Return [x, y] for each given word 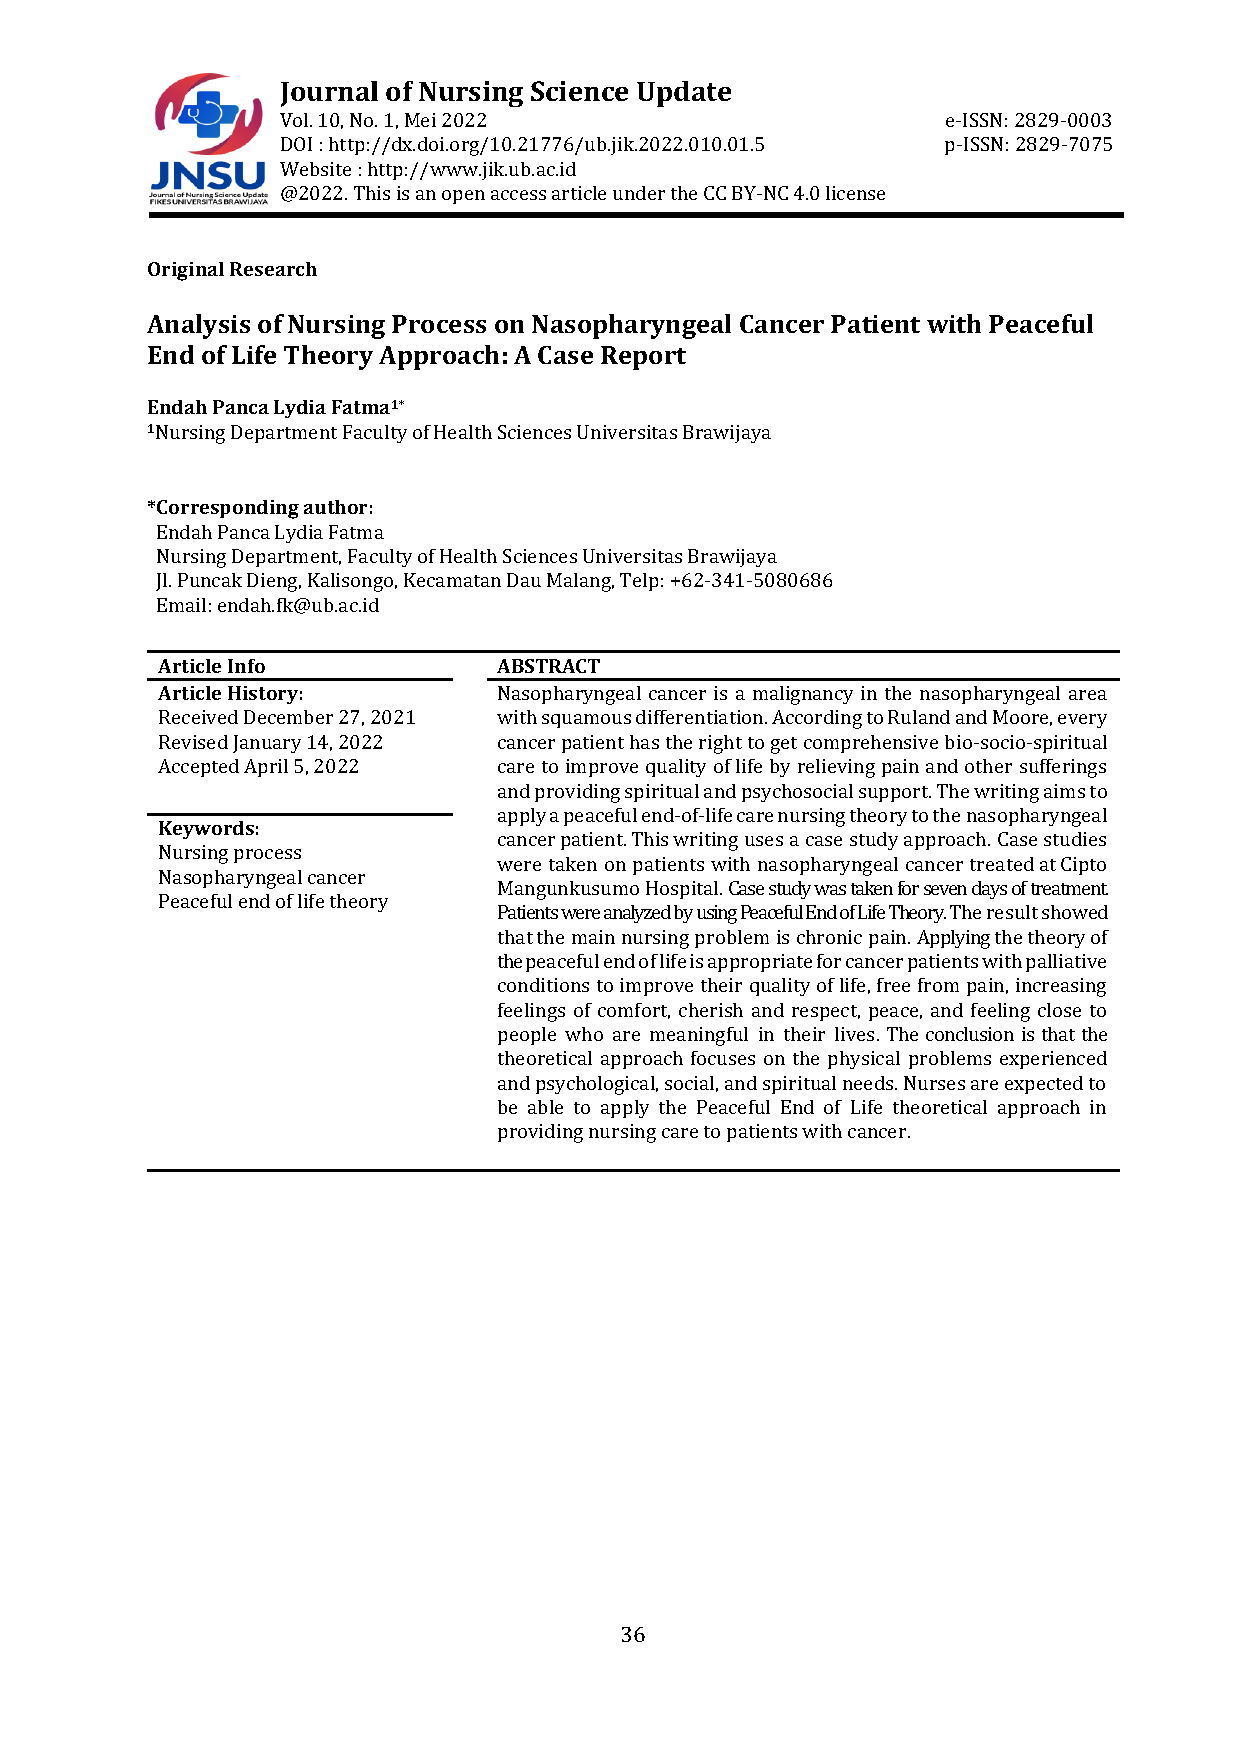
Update [684, 94]
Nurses [934, 1083]
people [527, 1036]
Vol [295, 120]
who [584, 1034]
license [855, 193]
